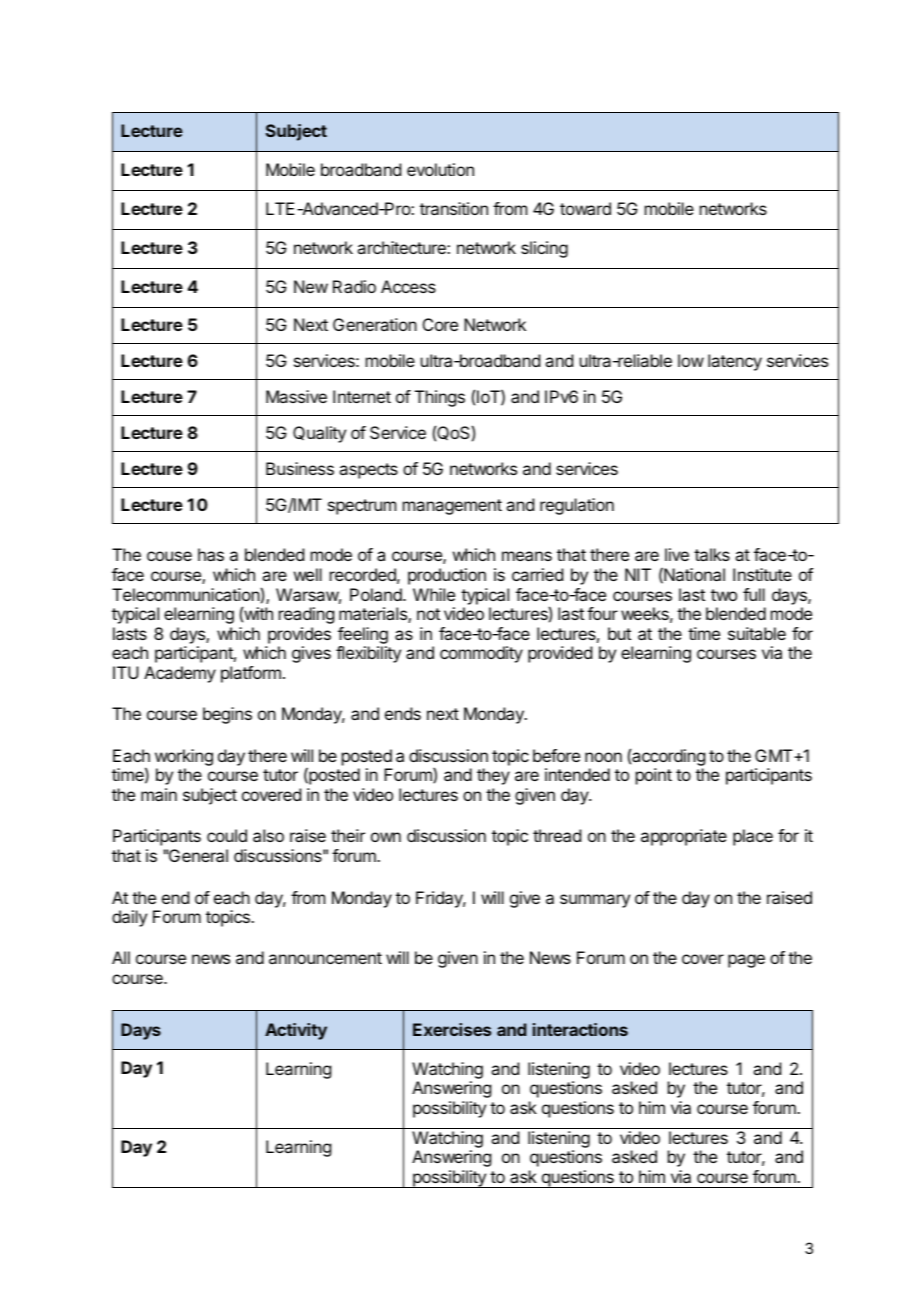 This document has height=1307, width=924. Describe the element at coordinates (493, 776) in the document. I see `they` at that location.
